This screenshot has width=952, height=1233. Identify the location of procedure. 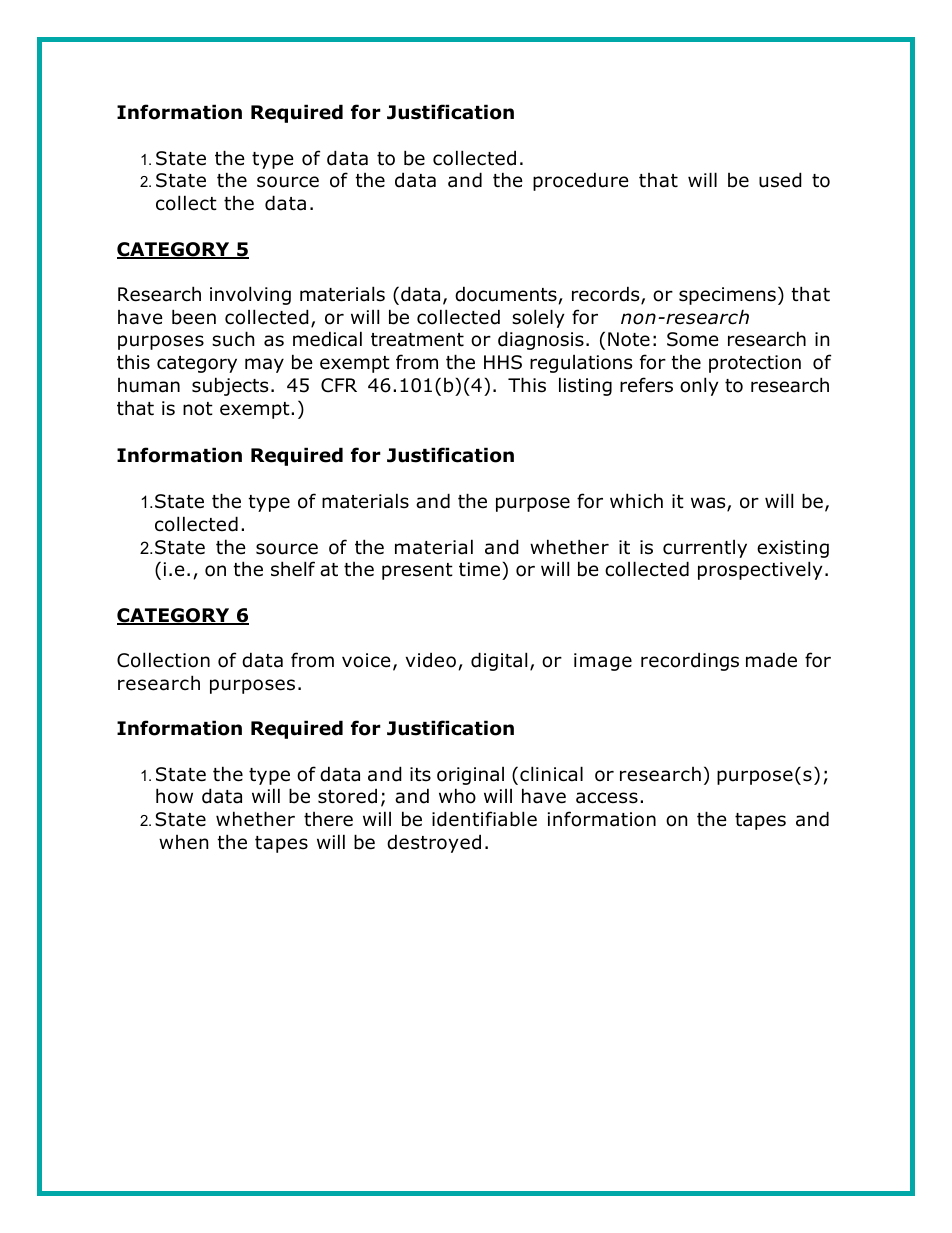
(581, 181).
